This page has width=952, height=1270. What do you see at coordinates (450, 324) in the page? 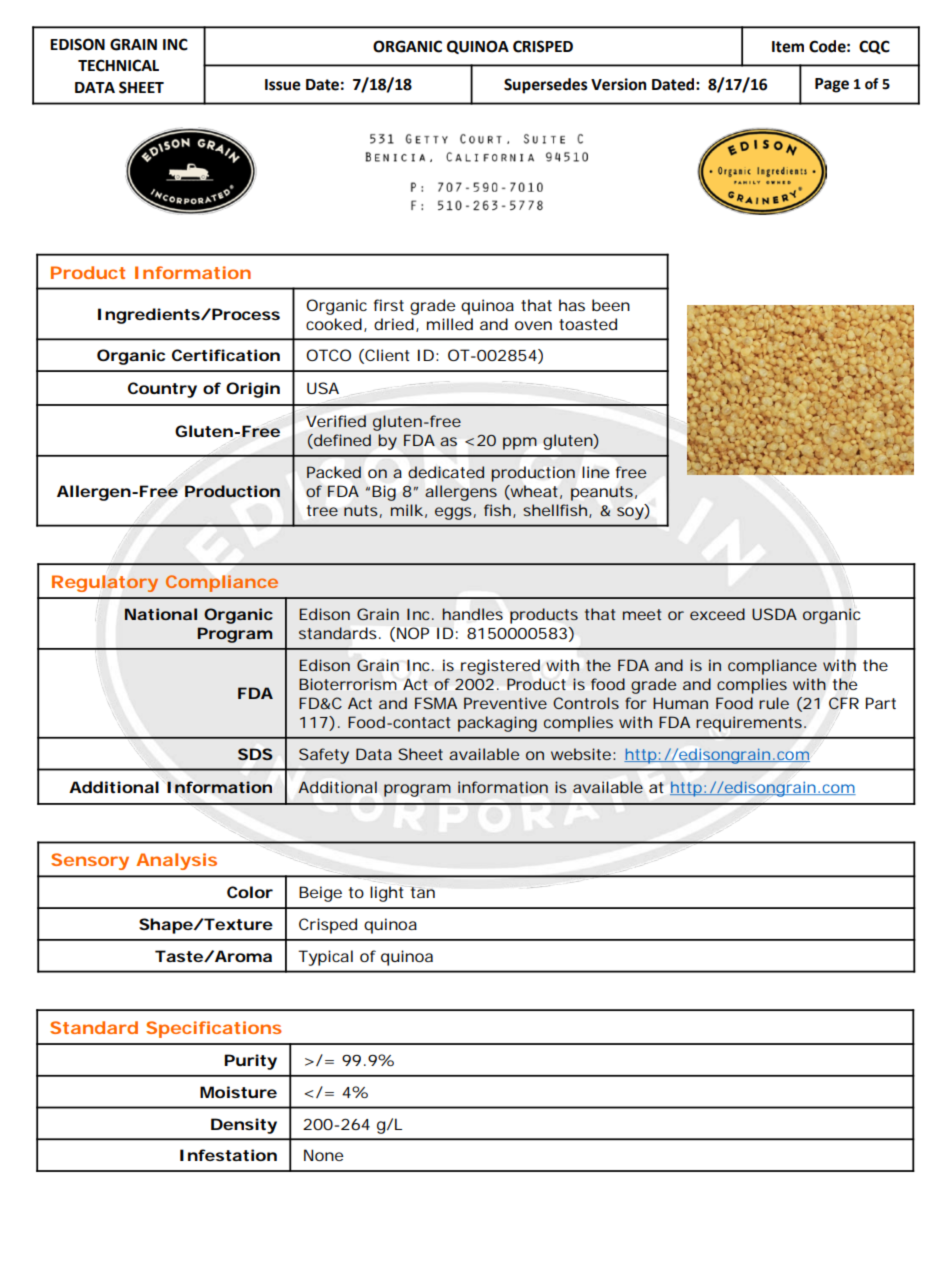
I see `milled` at bounding box center [450, 324].
